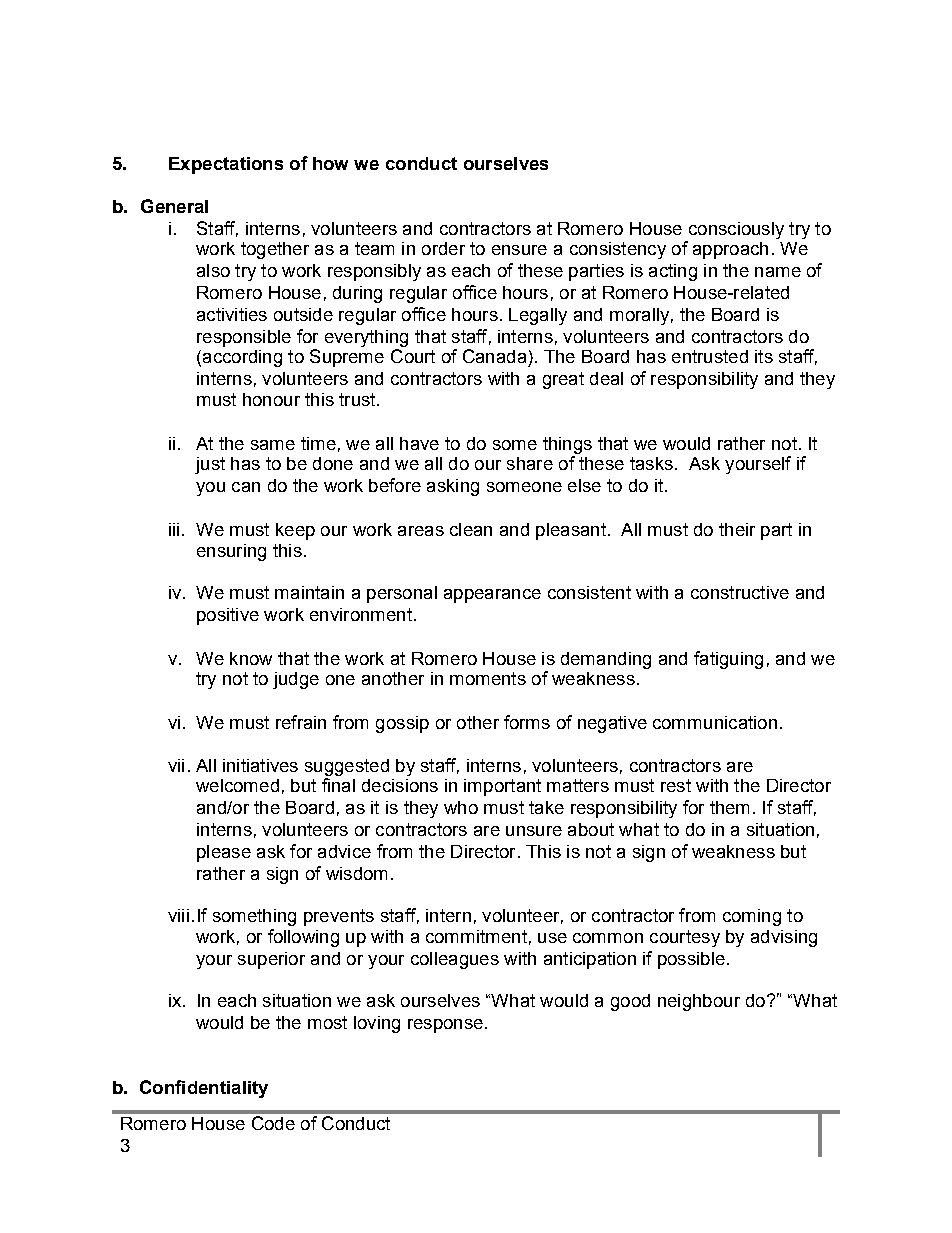 The height and width of the screenshot is (1233, 952). What do you see at coordinates (736, 230) in the screenshot?
I see `consciously` at bounding box center [736, 230].
